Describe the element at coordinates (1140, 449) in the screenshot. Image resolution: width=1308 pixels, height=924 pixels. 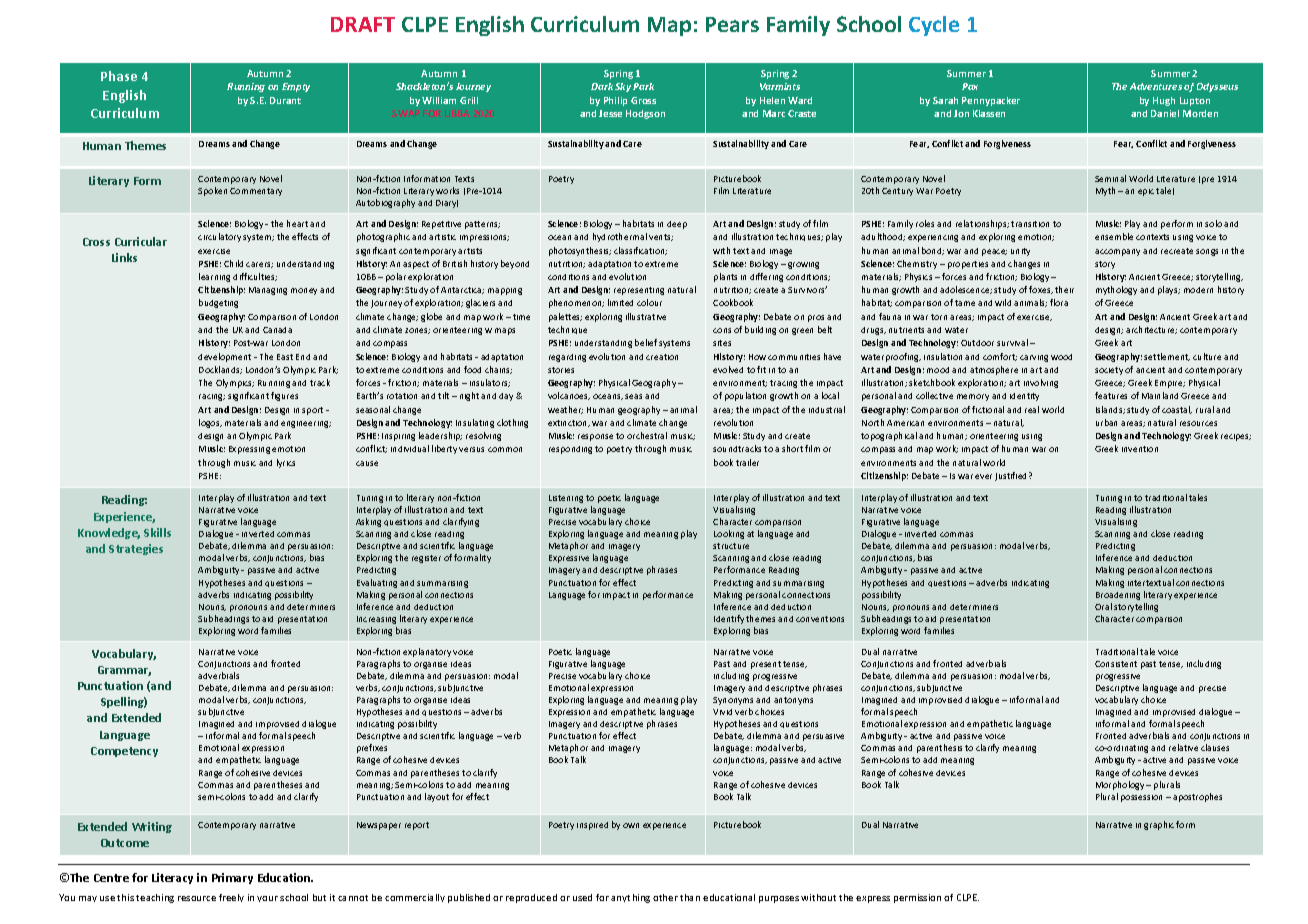
I see `invention` at that location.
